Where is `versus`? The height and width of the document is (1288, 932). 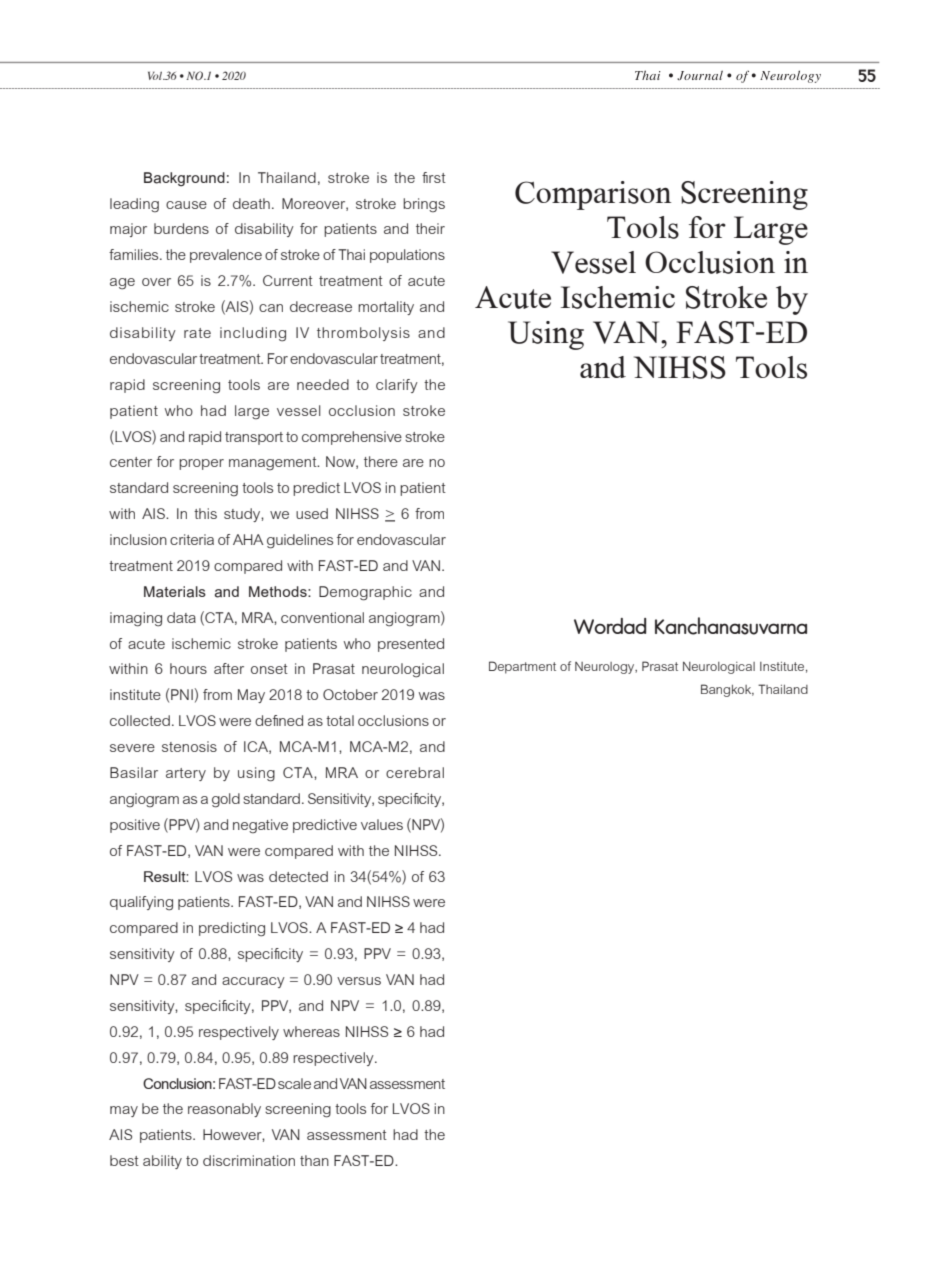
versus is located at coordinates (359, 981).
